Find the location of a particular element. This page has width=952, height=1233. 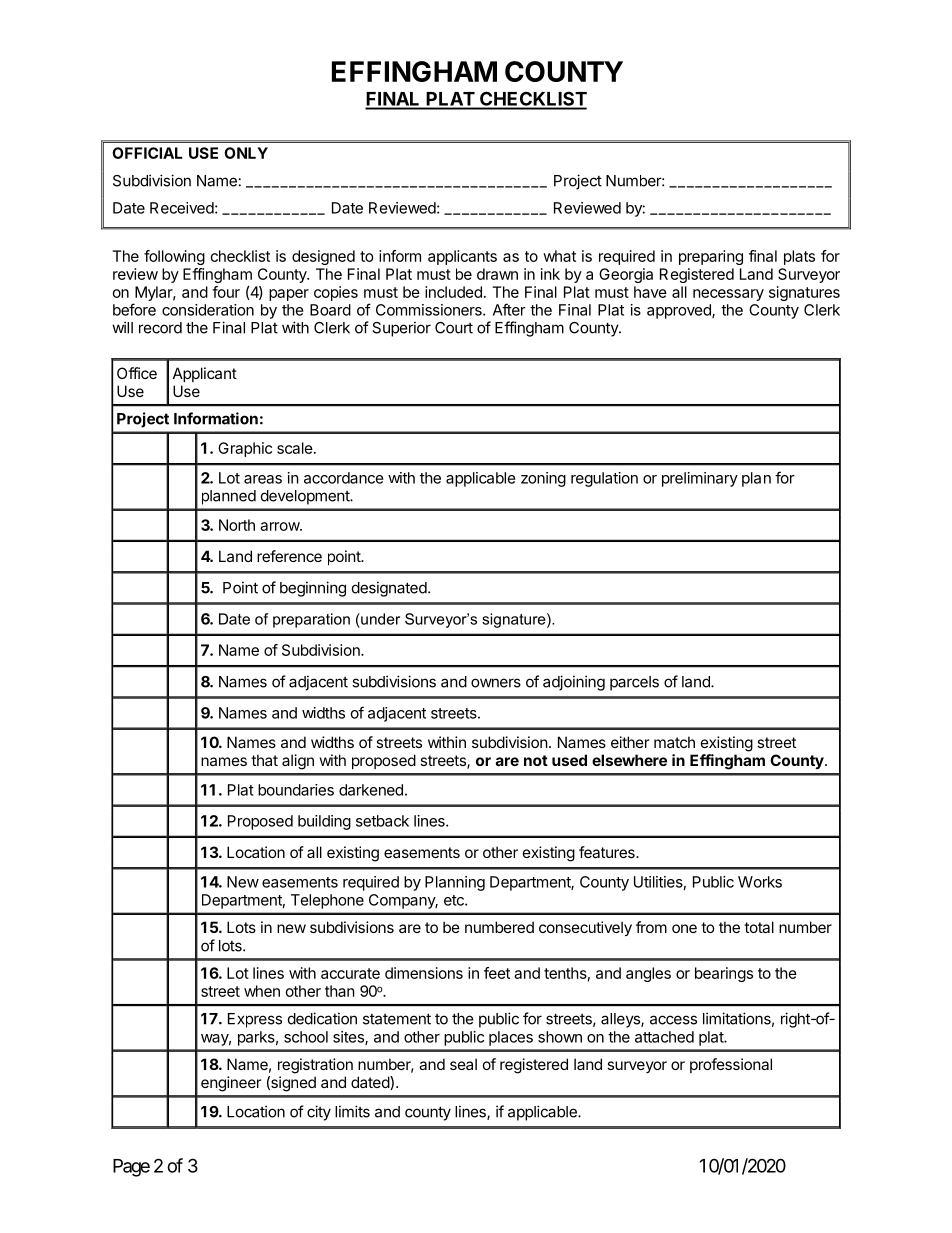

drawn is located at coordinates (497, 274).
